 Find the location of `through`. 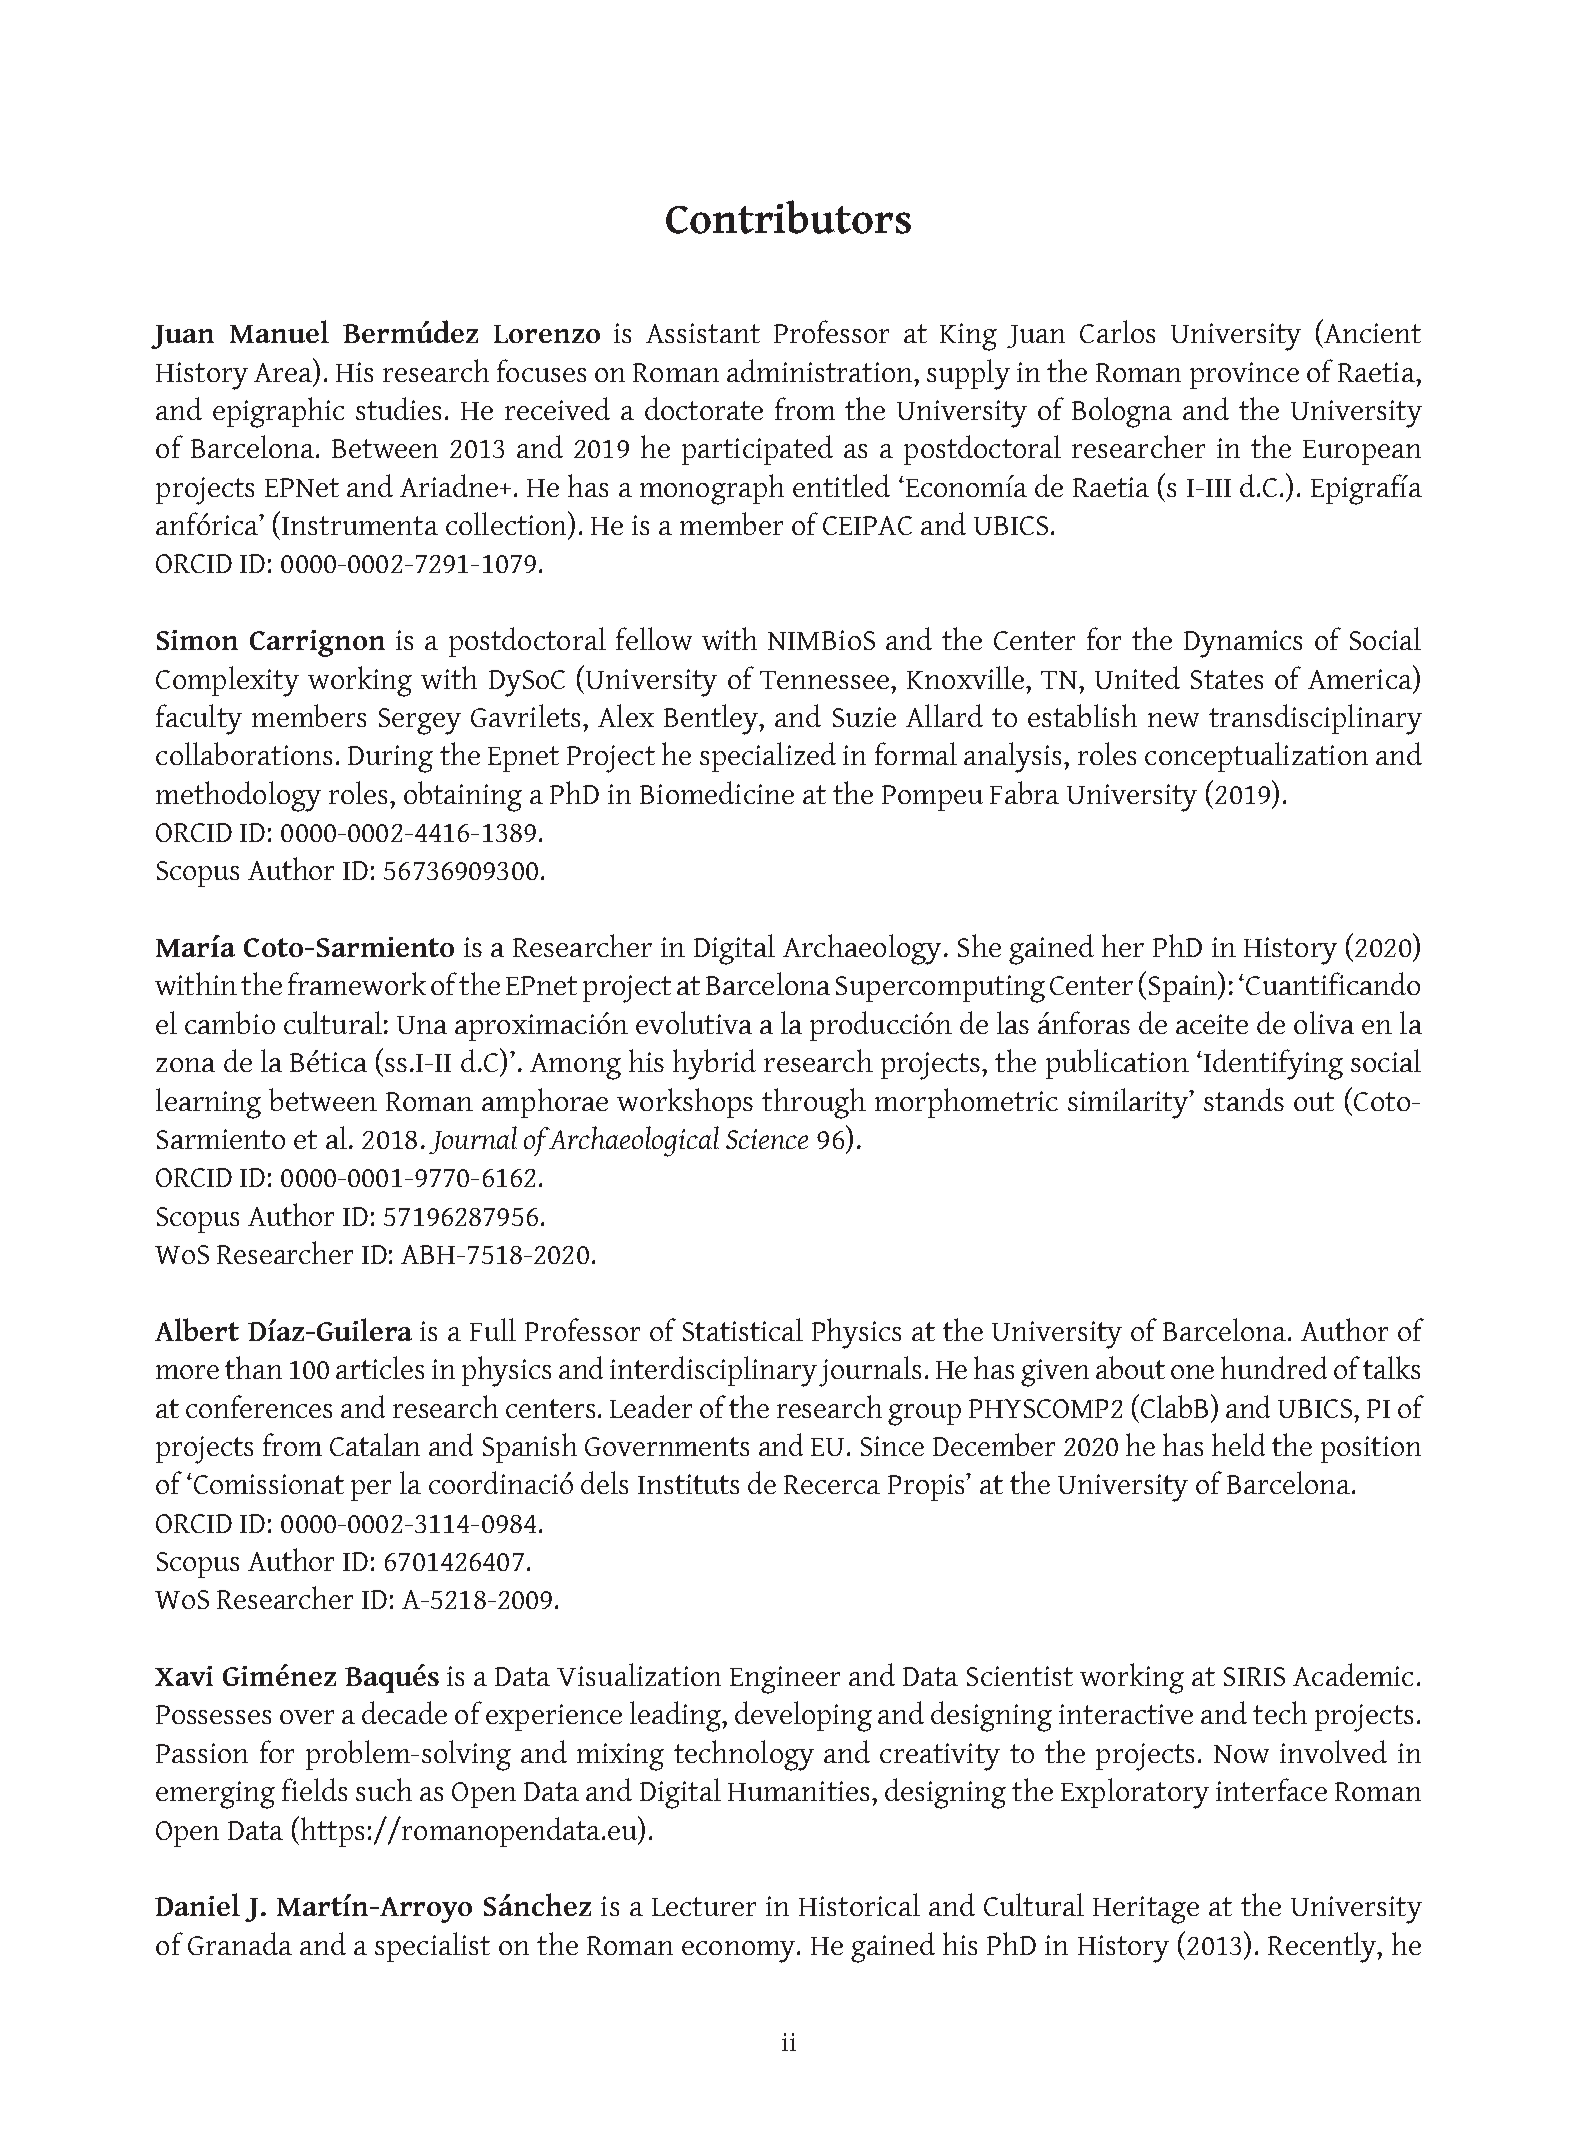

through is located at coordinates (814, 1103).
